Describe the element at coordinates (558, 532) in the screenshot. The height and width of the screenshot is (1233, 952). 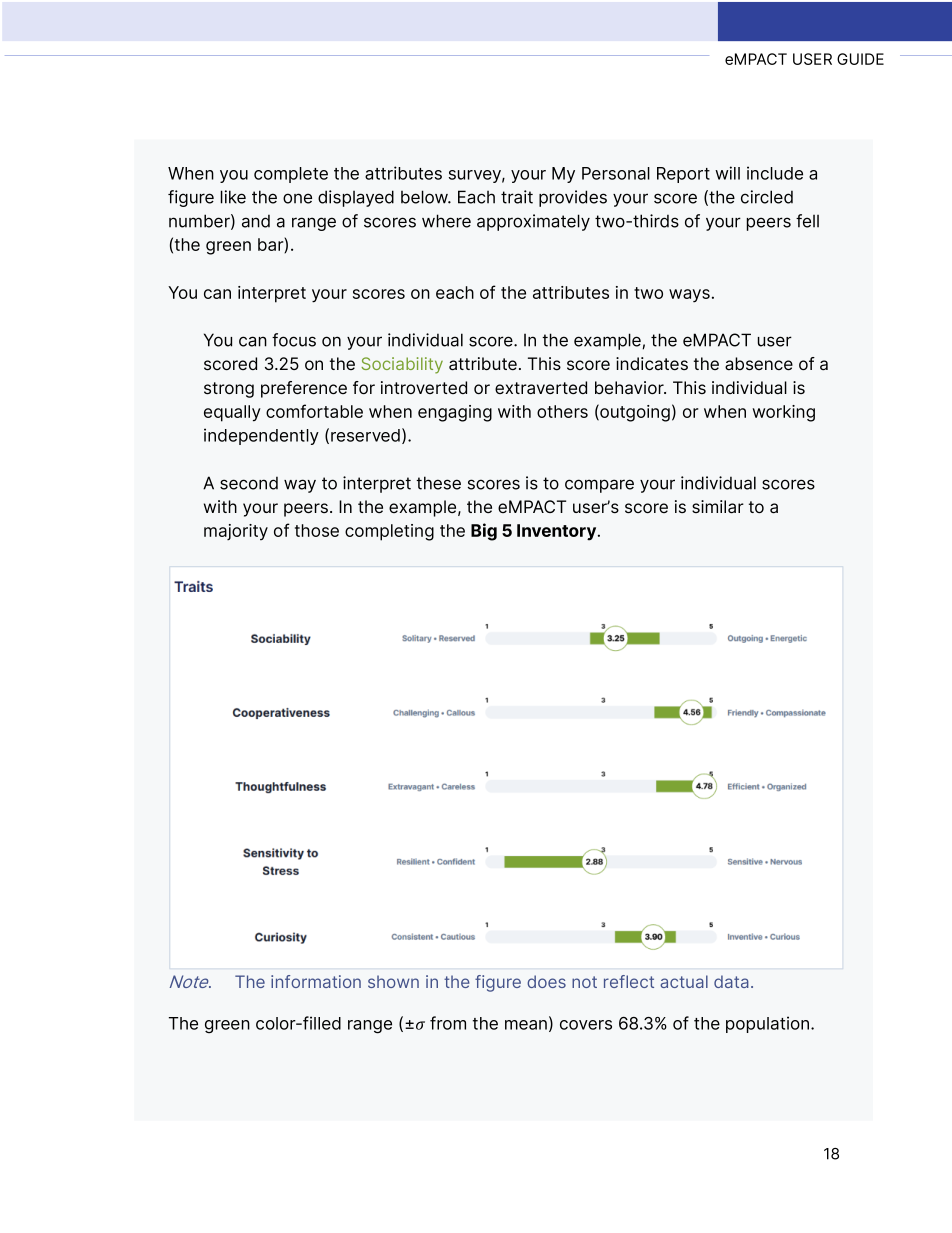
I see `Inventory` at that location.
